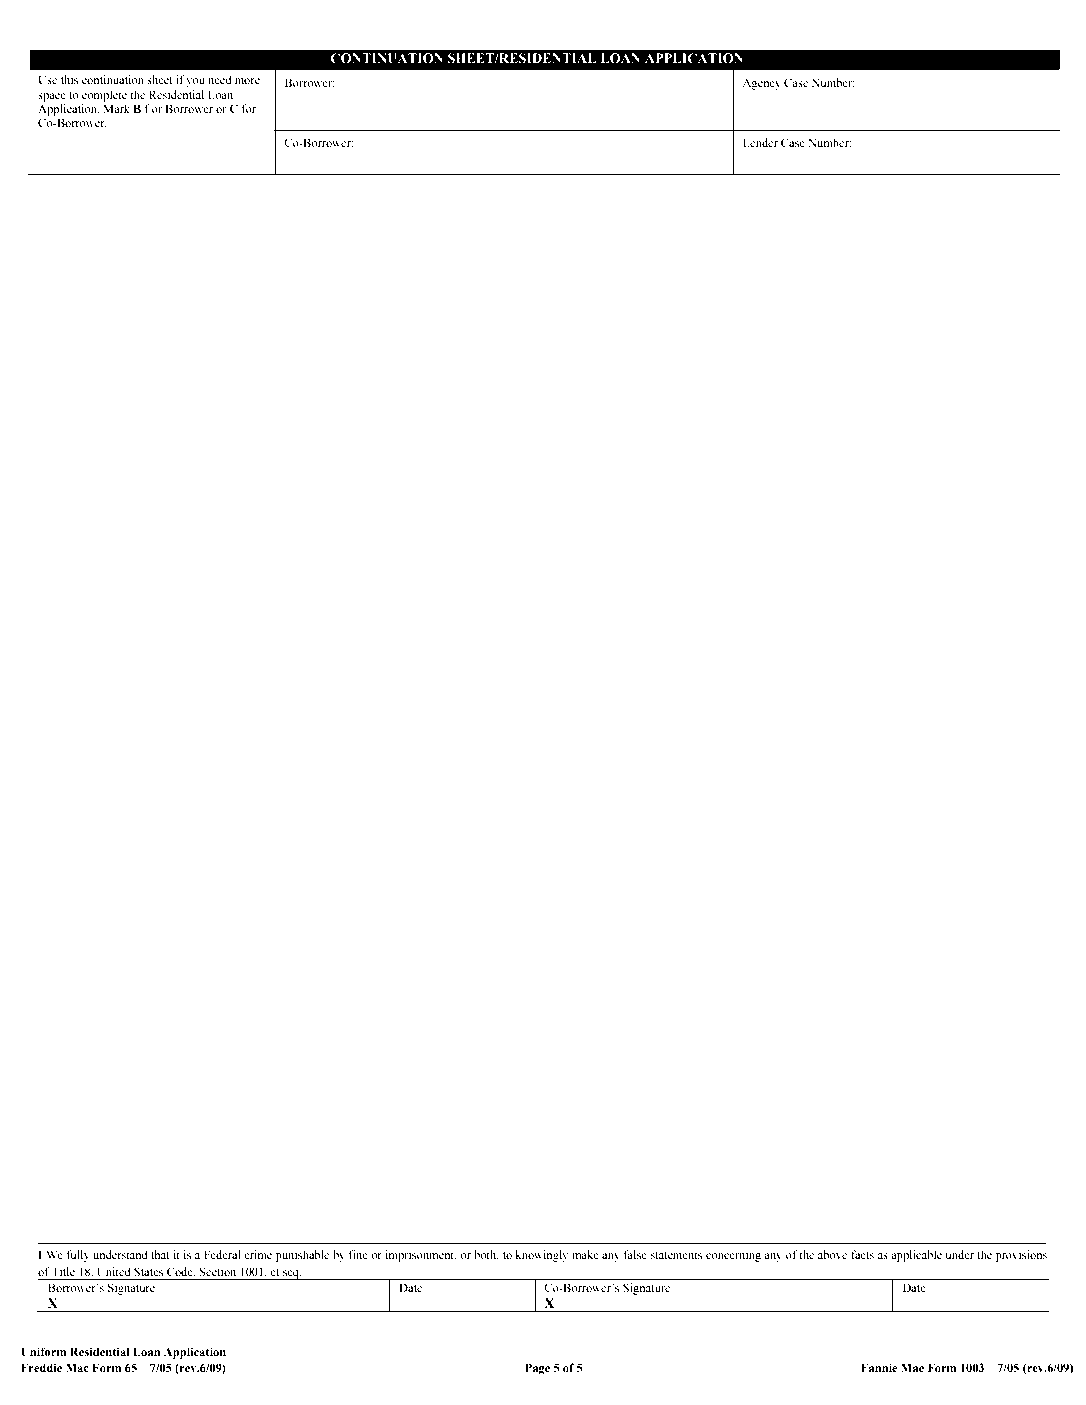 This image has height=1405, width=1086. I want to click on Mark, so click(116, 108).
